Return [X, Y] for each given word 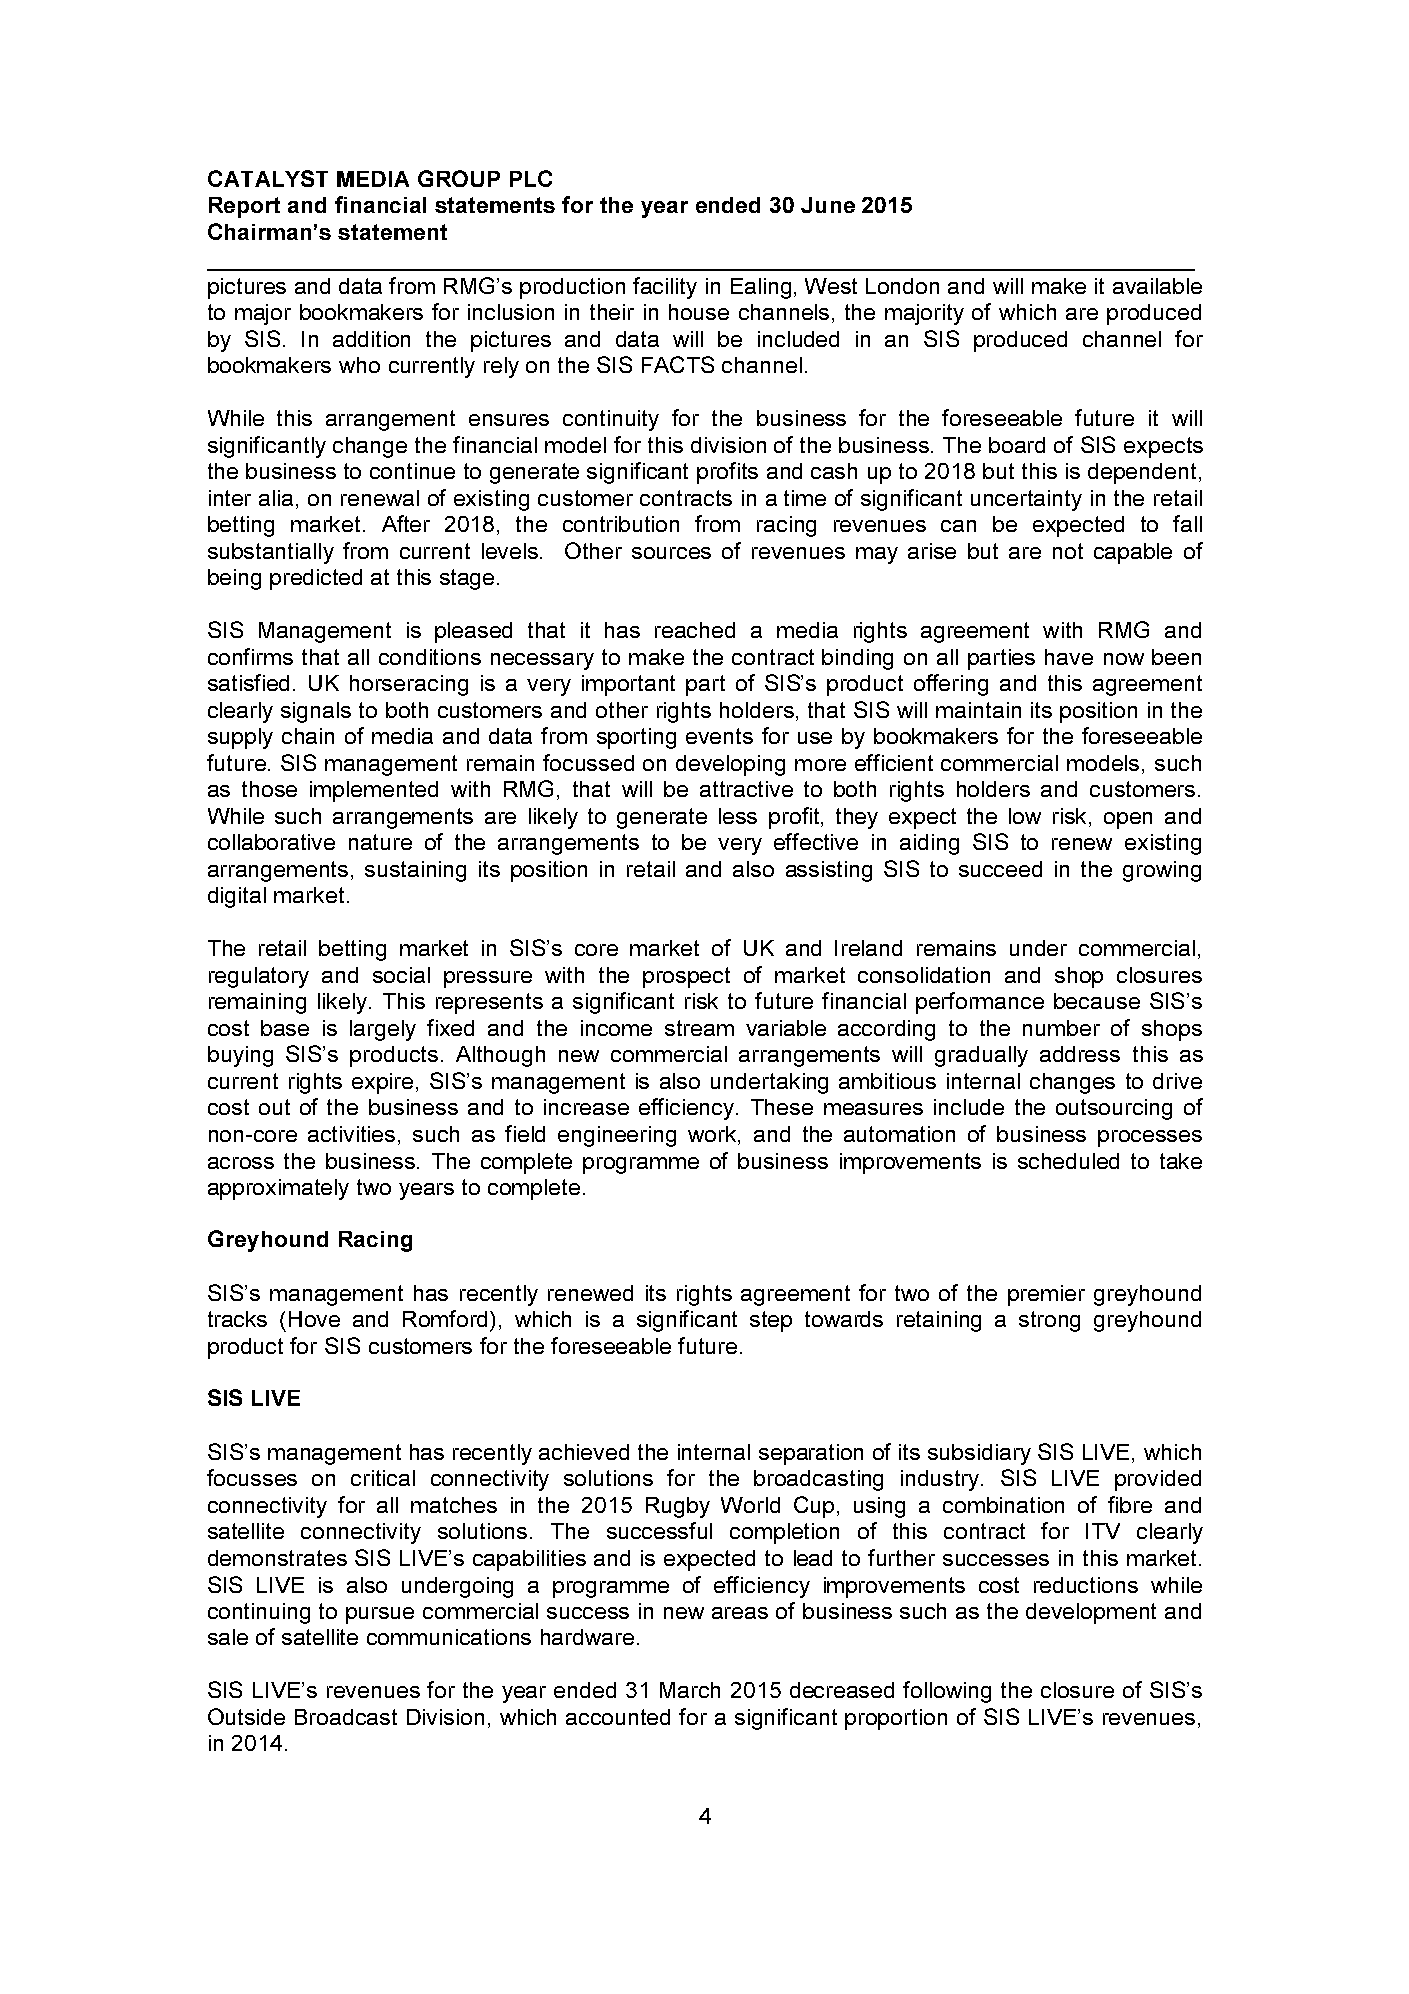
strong [1049, 1321]
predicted [316, 579]
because [1097, 1001]
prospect [686, 977]
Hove [314, 1319]
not [1068, 551]
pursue [380, 1615]
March [690, 1690]
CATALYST [268, 178]
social [401, 975]
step [771, 1321]
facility [665, 288]
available [1157, 286]
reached [695, 630]
